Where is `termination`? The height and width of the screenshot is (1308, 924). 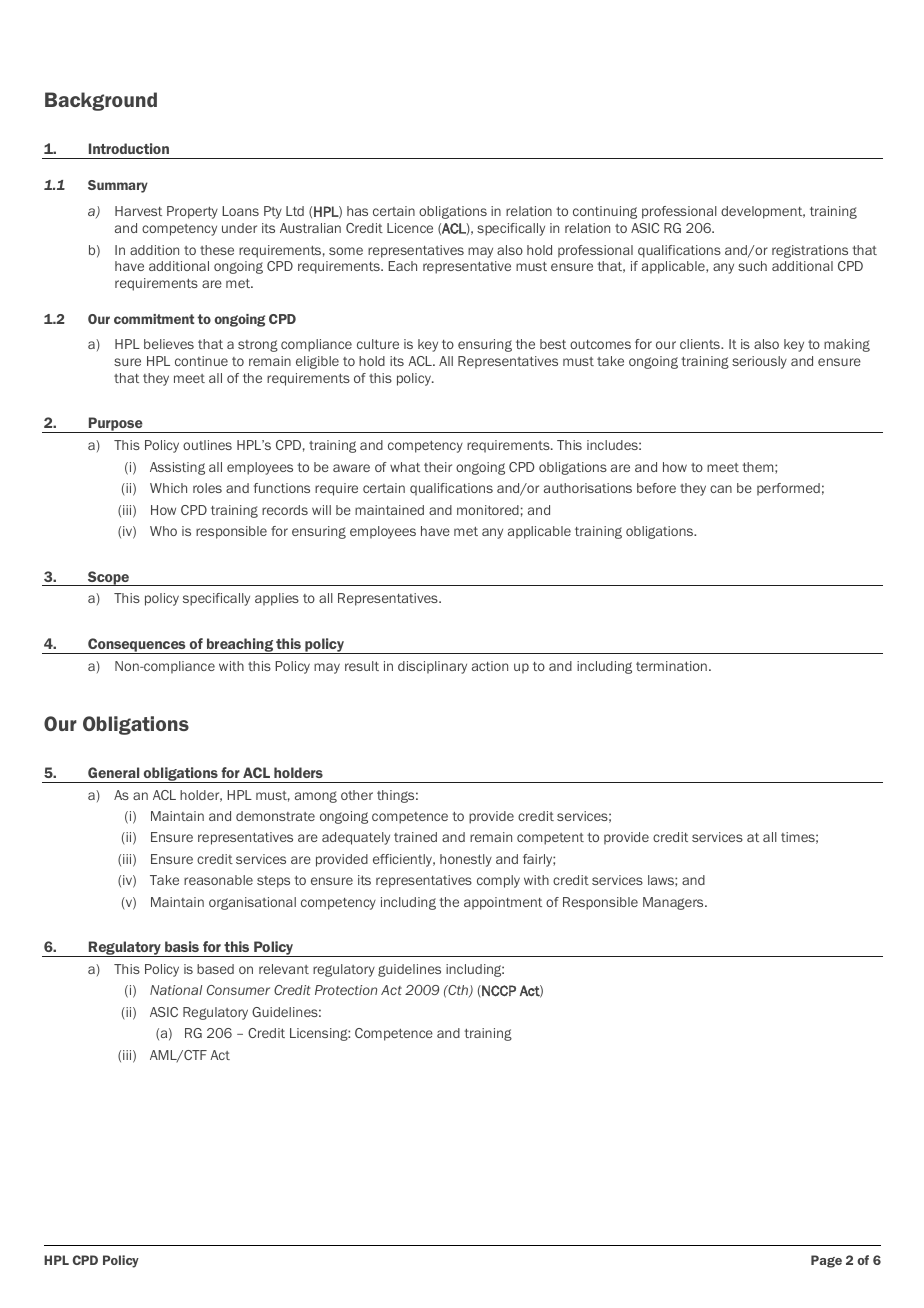
termination is located at coordinates (671, 666).
